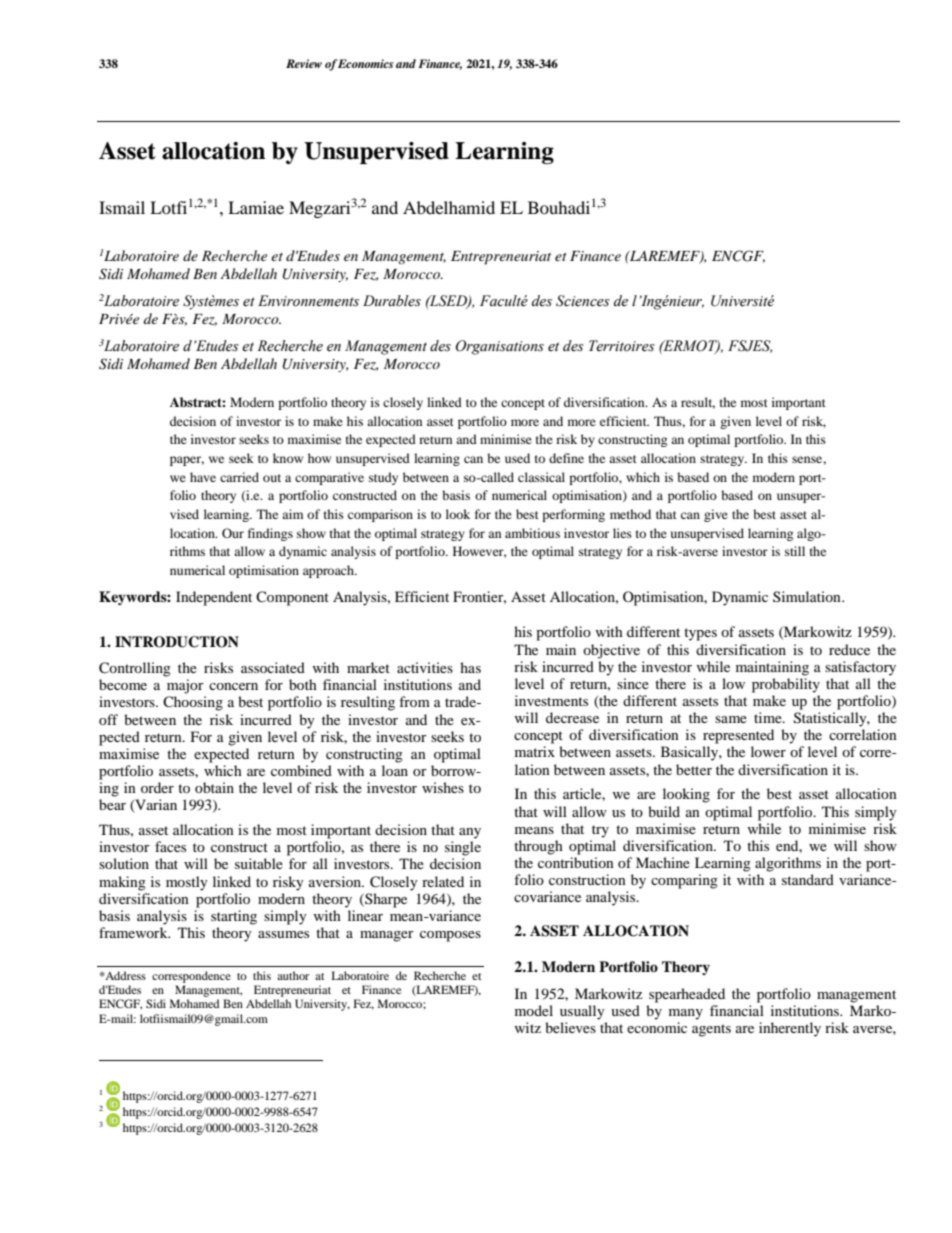  What do you see at coordinates (187, 461) in the screenshot?
I see `paper` at bounding box center [187, 461].
